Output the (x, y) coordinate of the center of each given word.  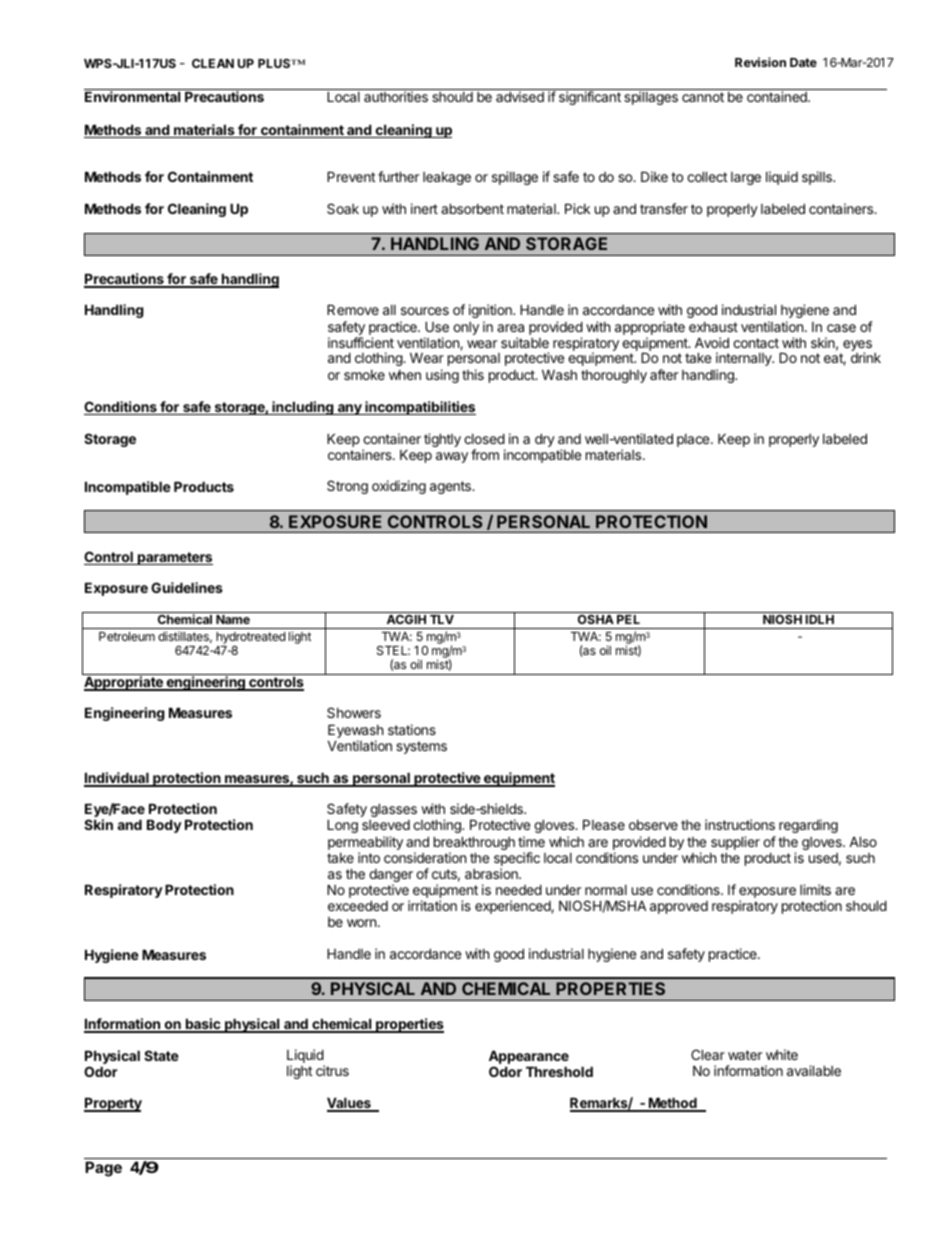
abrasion (492, 873)
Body (164, 826)
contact (756, 343)
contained (778, 96)
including (303, 408)
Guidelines (187, 587)
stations (412, 729)
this (473, 374)
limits (815, 889)
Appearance (529, 1058)
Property (113, 1104)
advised (520, 96)
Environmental (132, 96)
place (694, 440)
